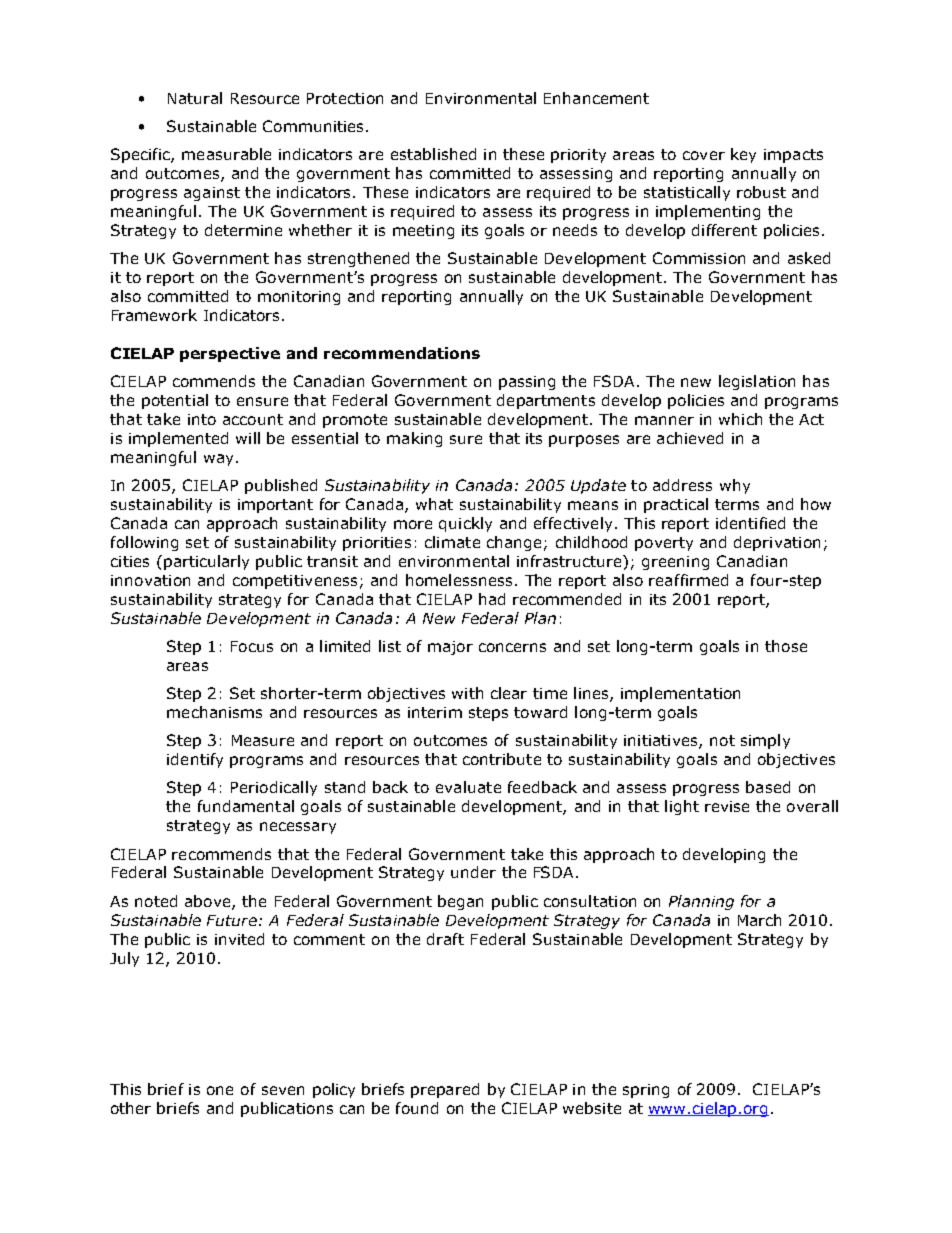  Describe the element at coordinates (154, 315) in the image. I see `Framework` at that location.
